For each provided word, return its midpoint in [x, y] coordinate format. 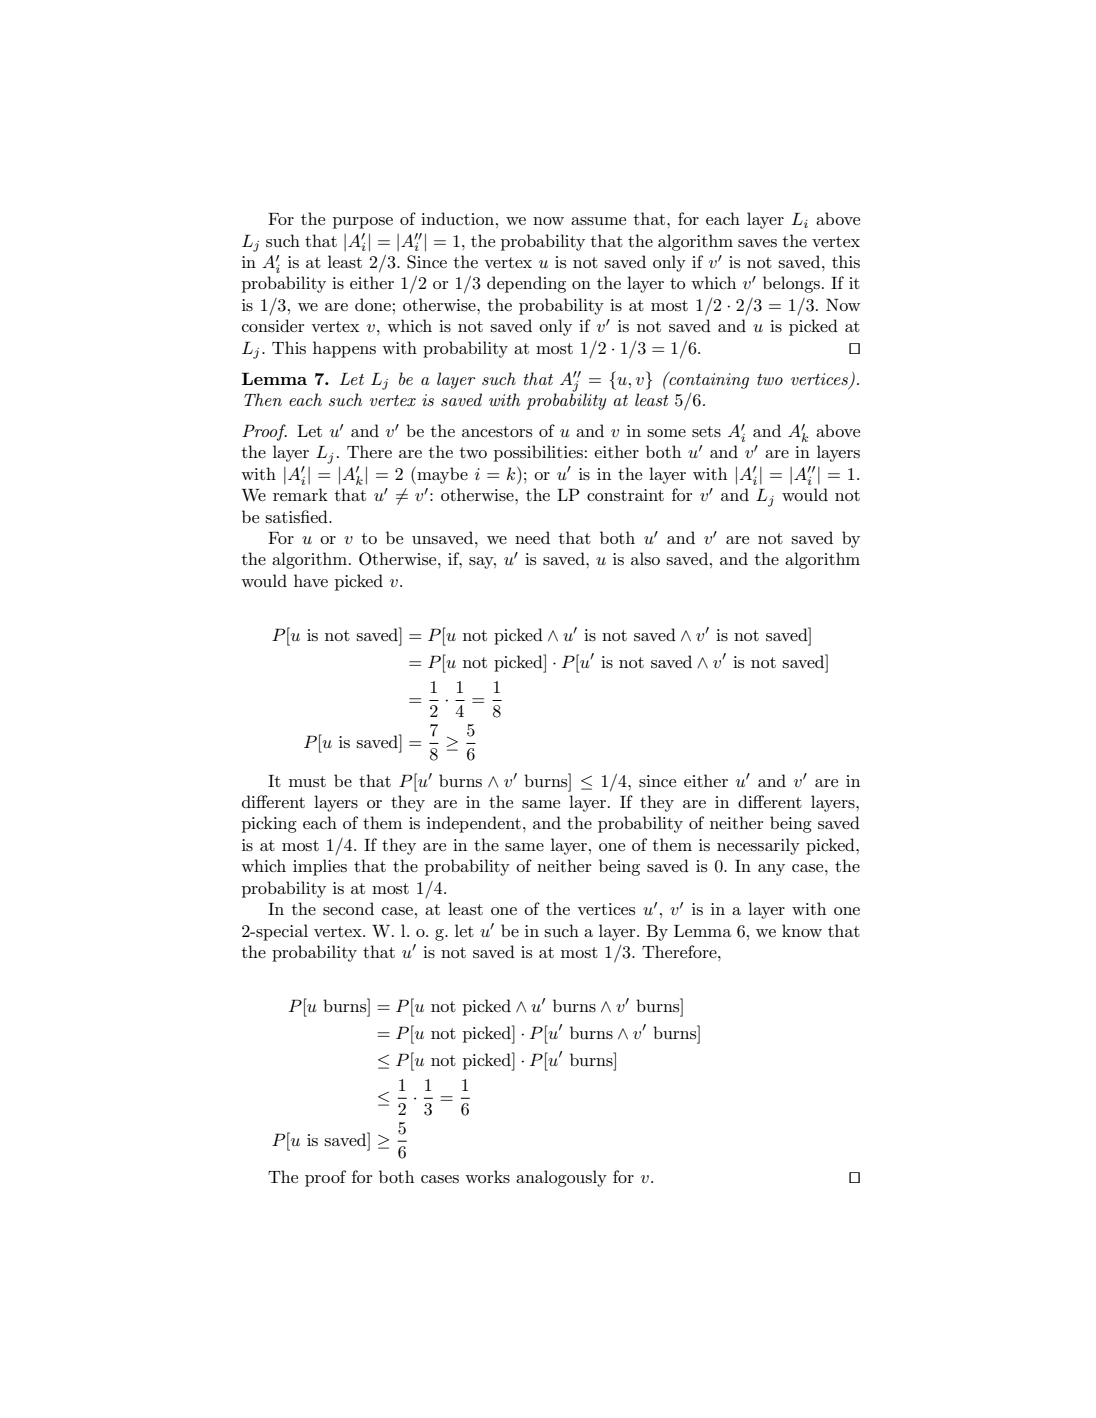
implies [320, 867]
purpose [363, 223]
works [487, 1177]
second [348, 909]
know [802, 930]
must [307, 781]
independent [474, 824]
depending [526, 284]
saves [757, 243]
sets [706, 432]
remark [300, 494]
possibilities [538, 453]
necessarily [758, 846]
